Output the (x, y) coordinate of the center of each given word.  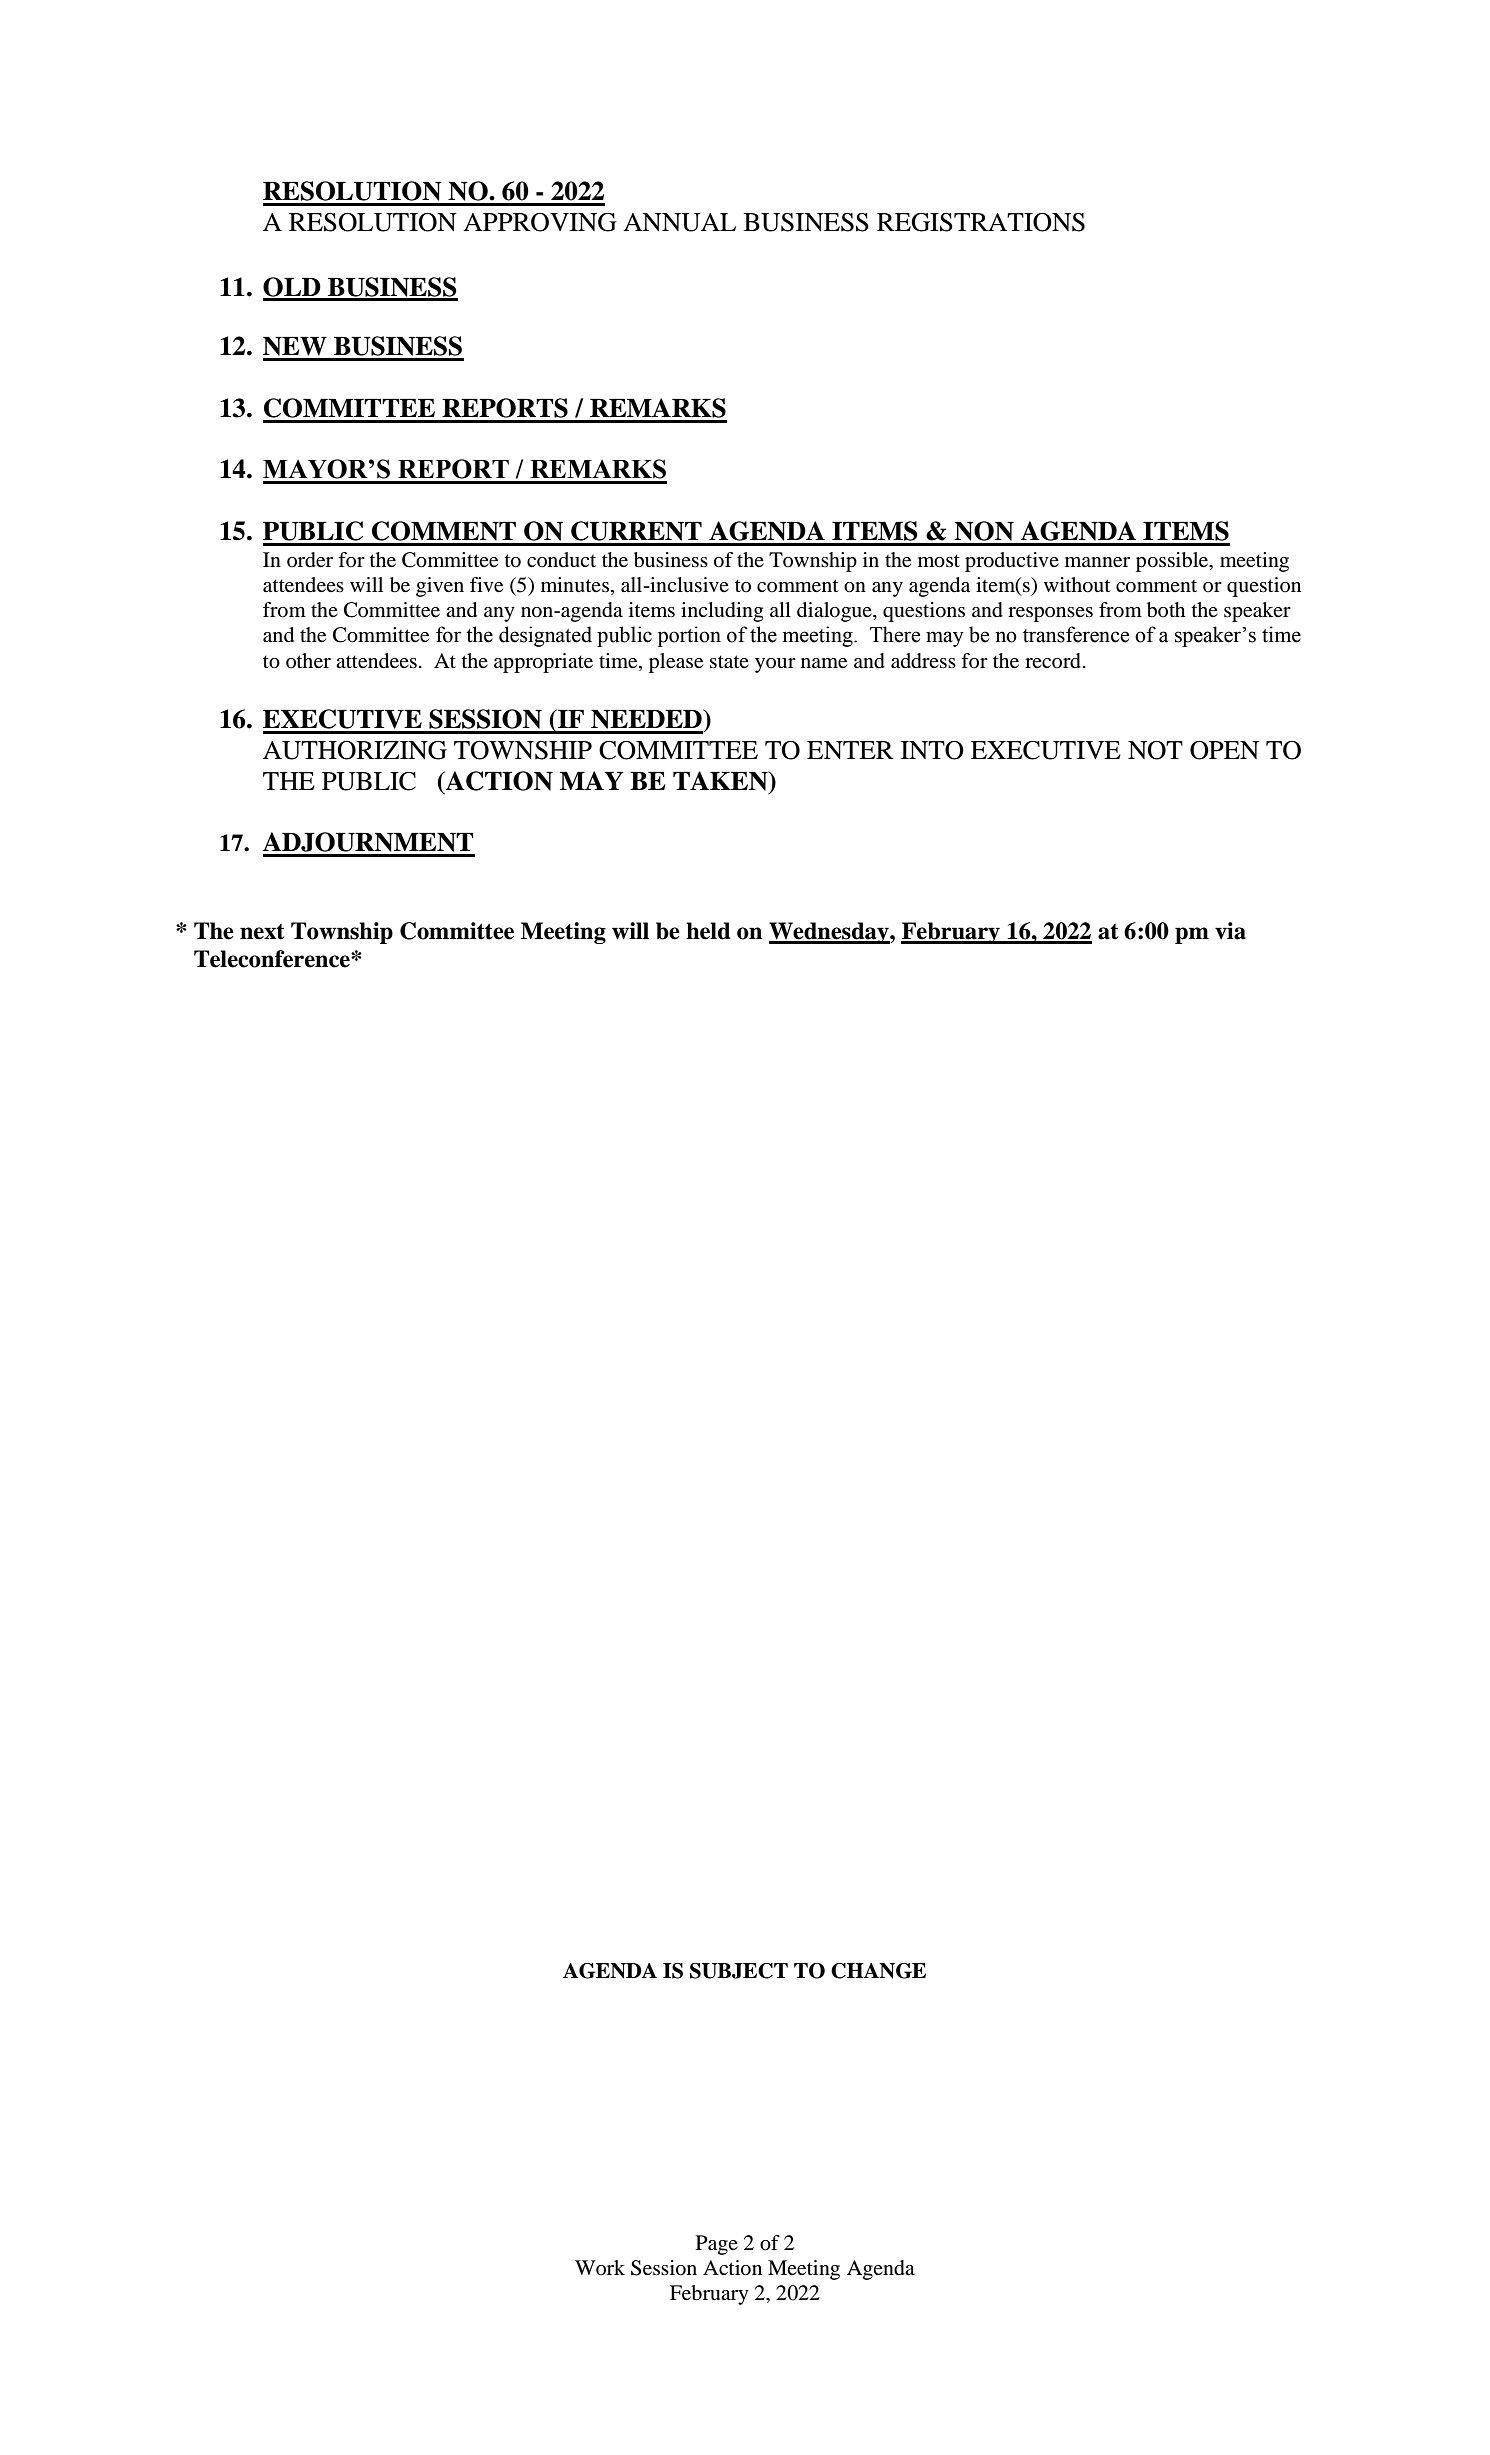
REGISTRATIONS (981, 222)
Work (600, 2267)
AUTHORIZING (355, 750)
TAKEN (721, 781)
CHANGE (878, 1971)
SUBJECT (739, 1971)
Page (717, 2245)
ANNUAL (679, 222)
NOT (1155, 750)
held (708, 931)
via (1230, 931)
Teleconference (273, 959)
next (262, 932)
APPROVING (540, 222)
